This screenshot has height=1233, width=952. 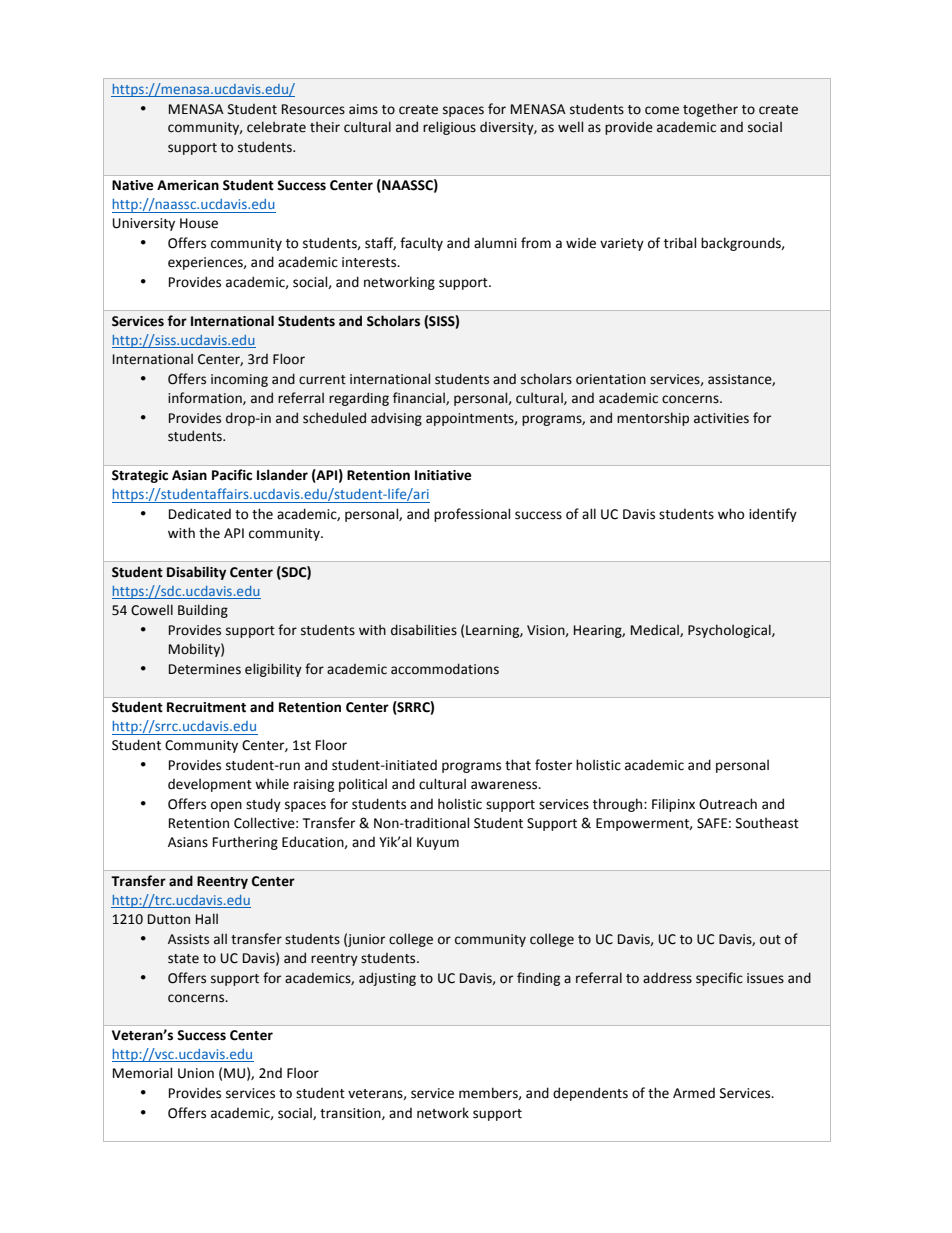 What do you see at coordinates (449, 128) in the screenshot?
I see `religious` at bounding box center [449, 128].
